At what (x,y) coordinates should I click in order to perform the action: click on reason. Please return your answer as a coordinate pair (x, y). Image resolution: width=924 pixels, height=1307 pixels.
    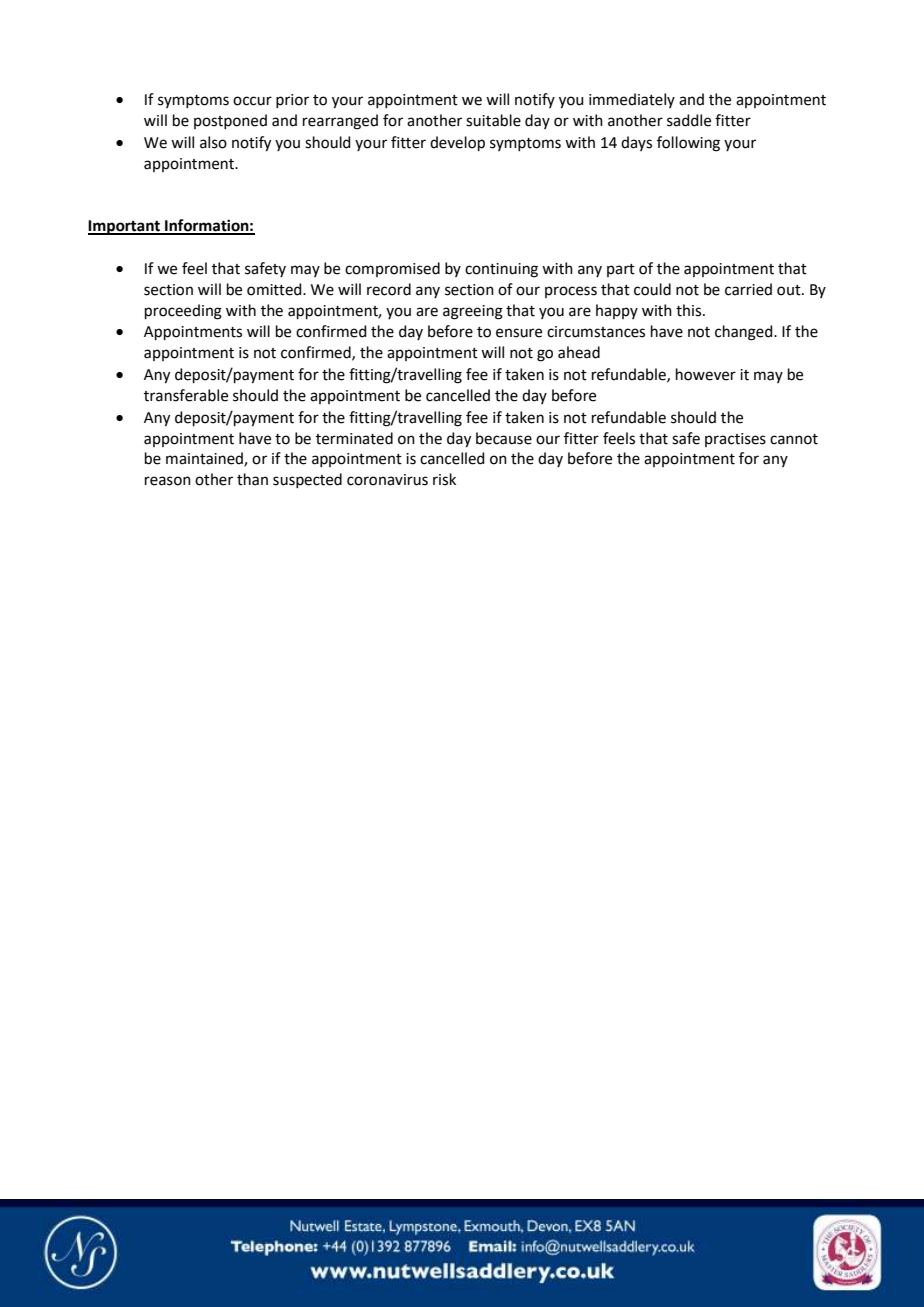
    Looking at the image, I should click on (168, 481).
